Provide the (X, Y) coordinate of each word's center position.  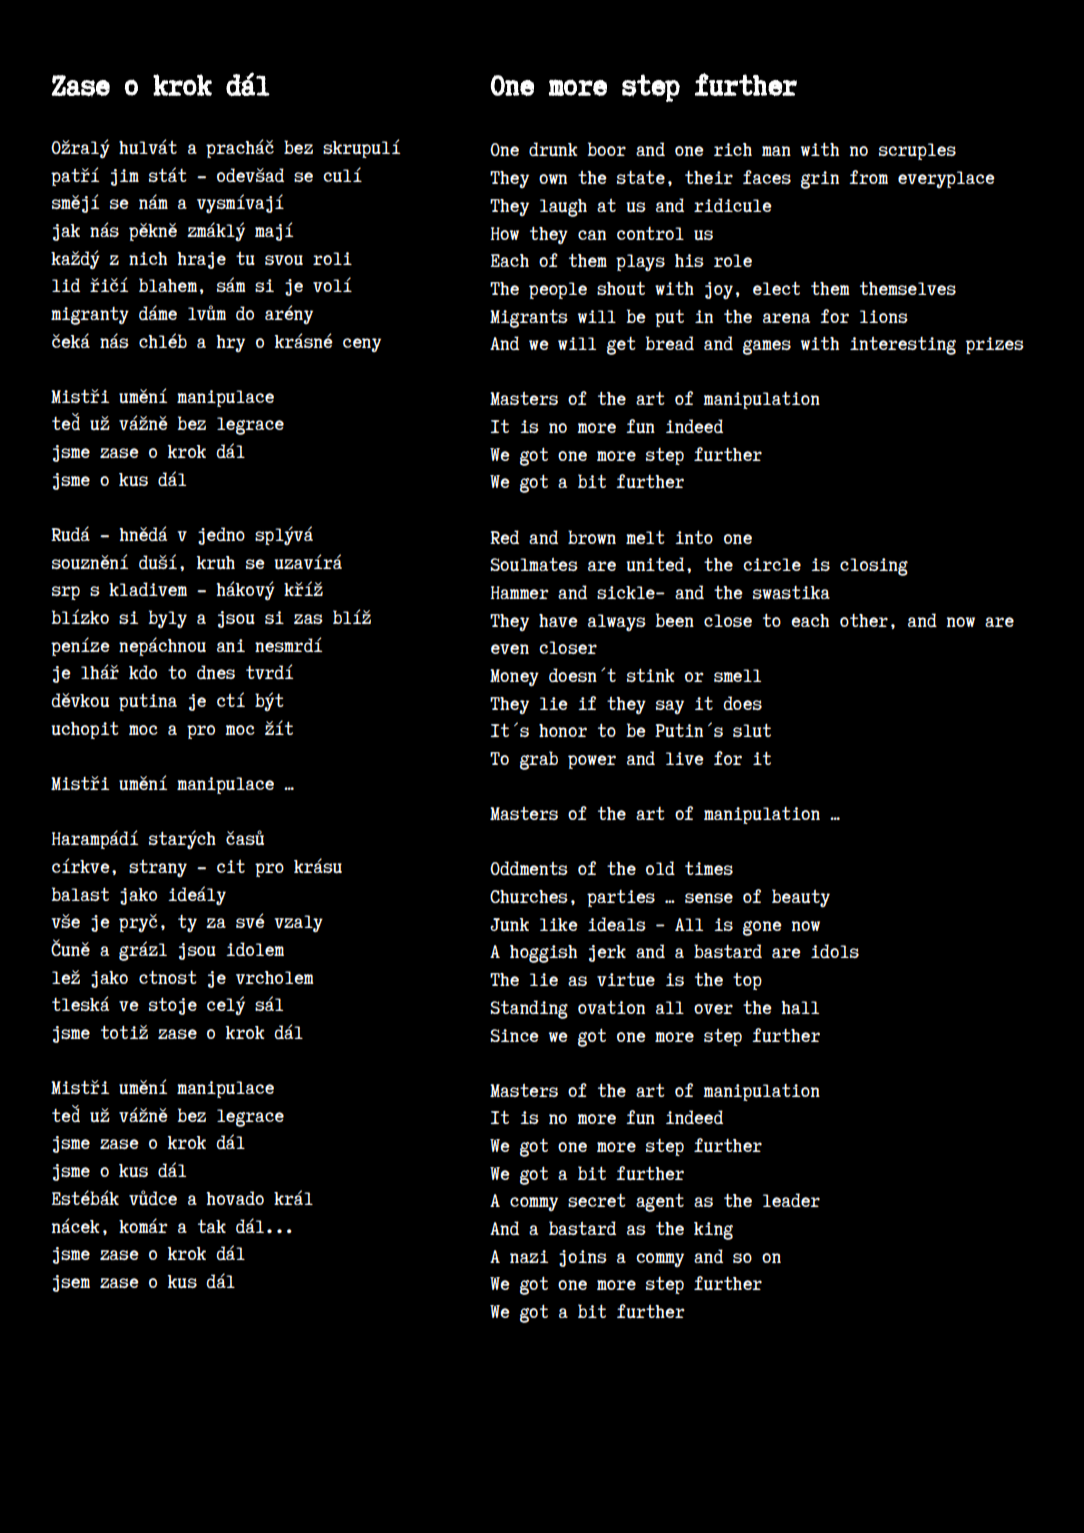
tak (212, 1226)
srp (66, 593)
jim (125, 177)
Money (514, 677)
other (864, 620)
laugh (563, 208)
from (868, 177)
